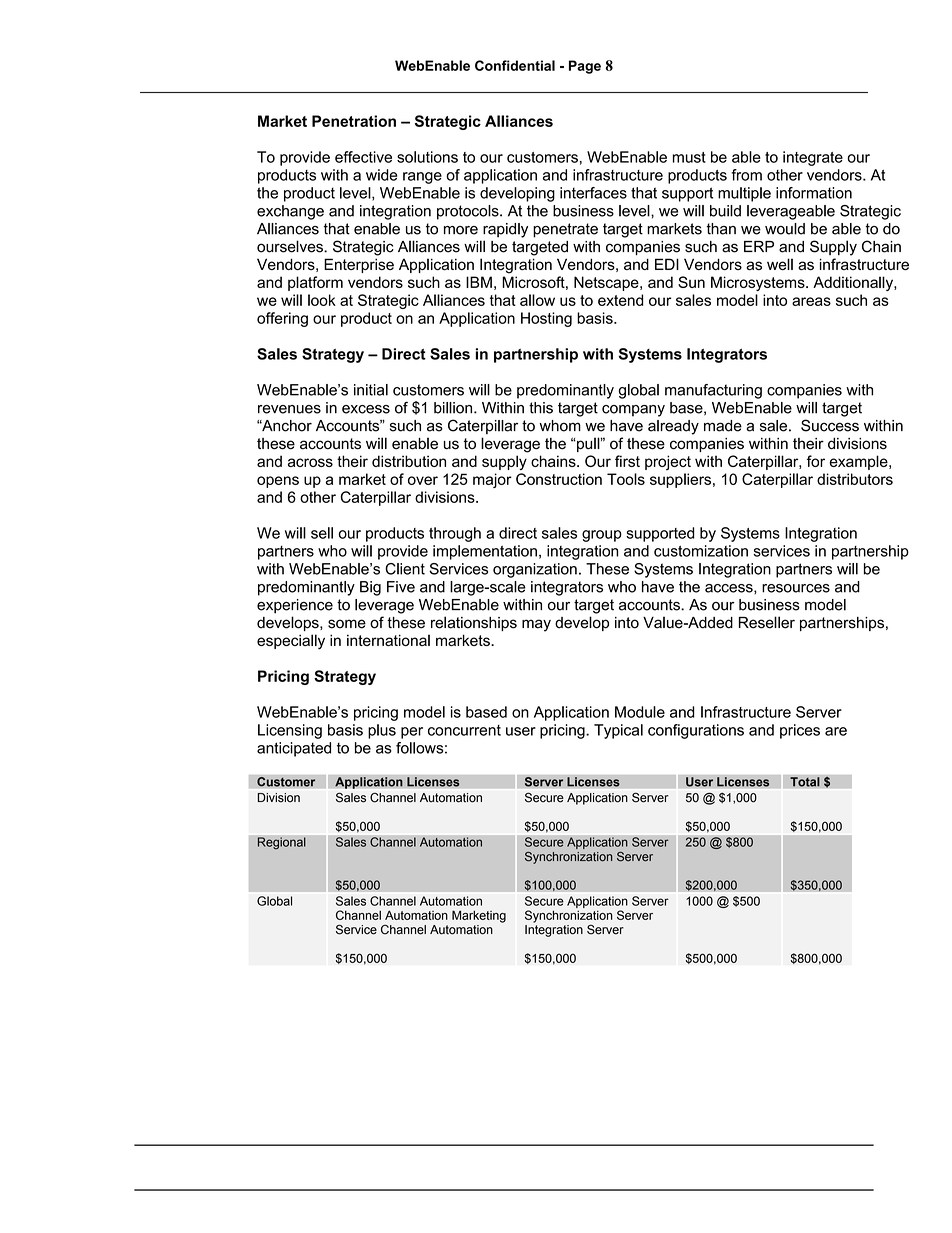 This page has height=1233, width=952. What do you see at coordinates (813, 158) in the page?
I see `integrate` at bounding box center [813, 158].
